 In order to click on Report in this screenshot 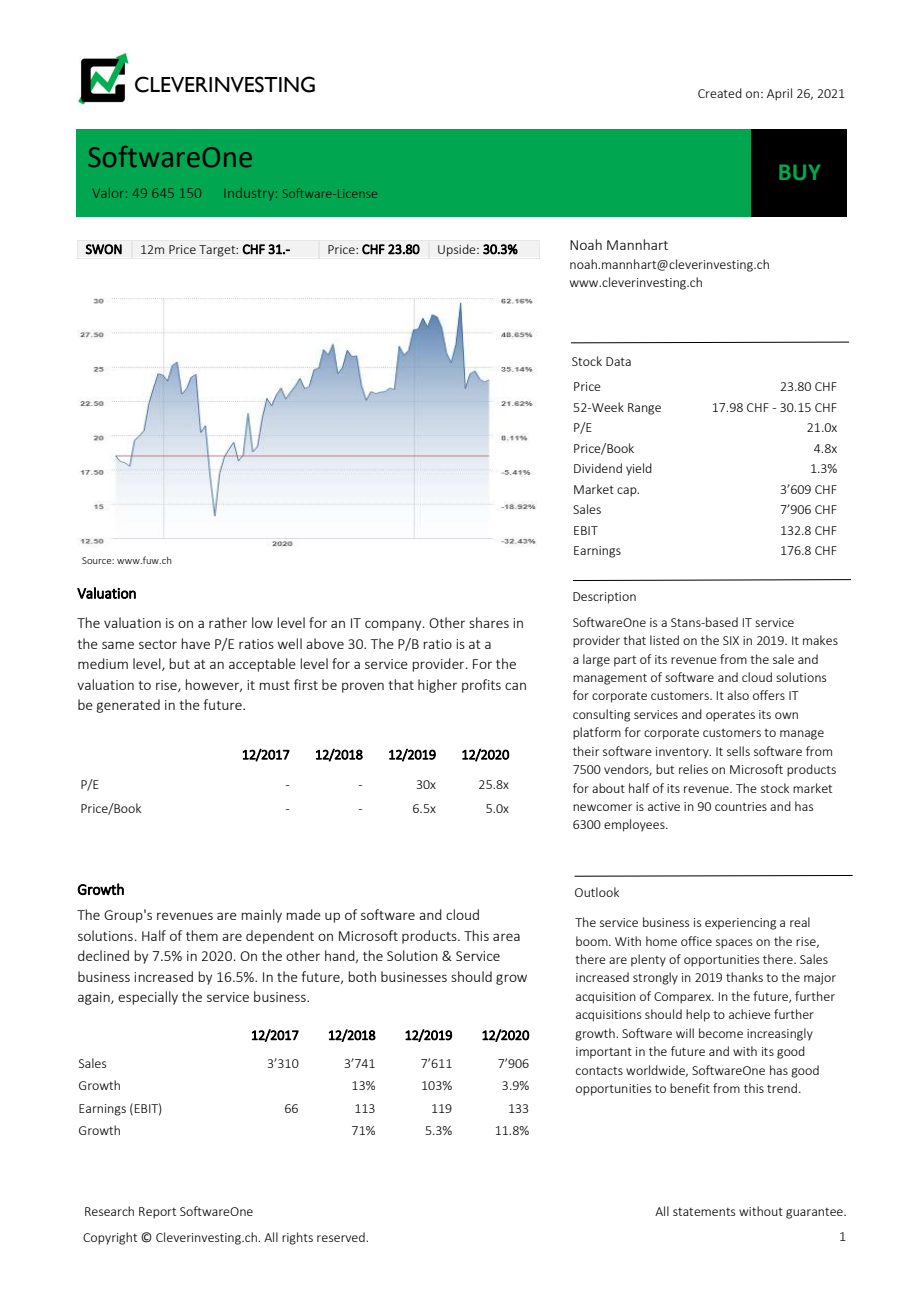, I will do `click(157, 1213)`.
